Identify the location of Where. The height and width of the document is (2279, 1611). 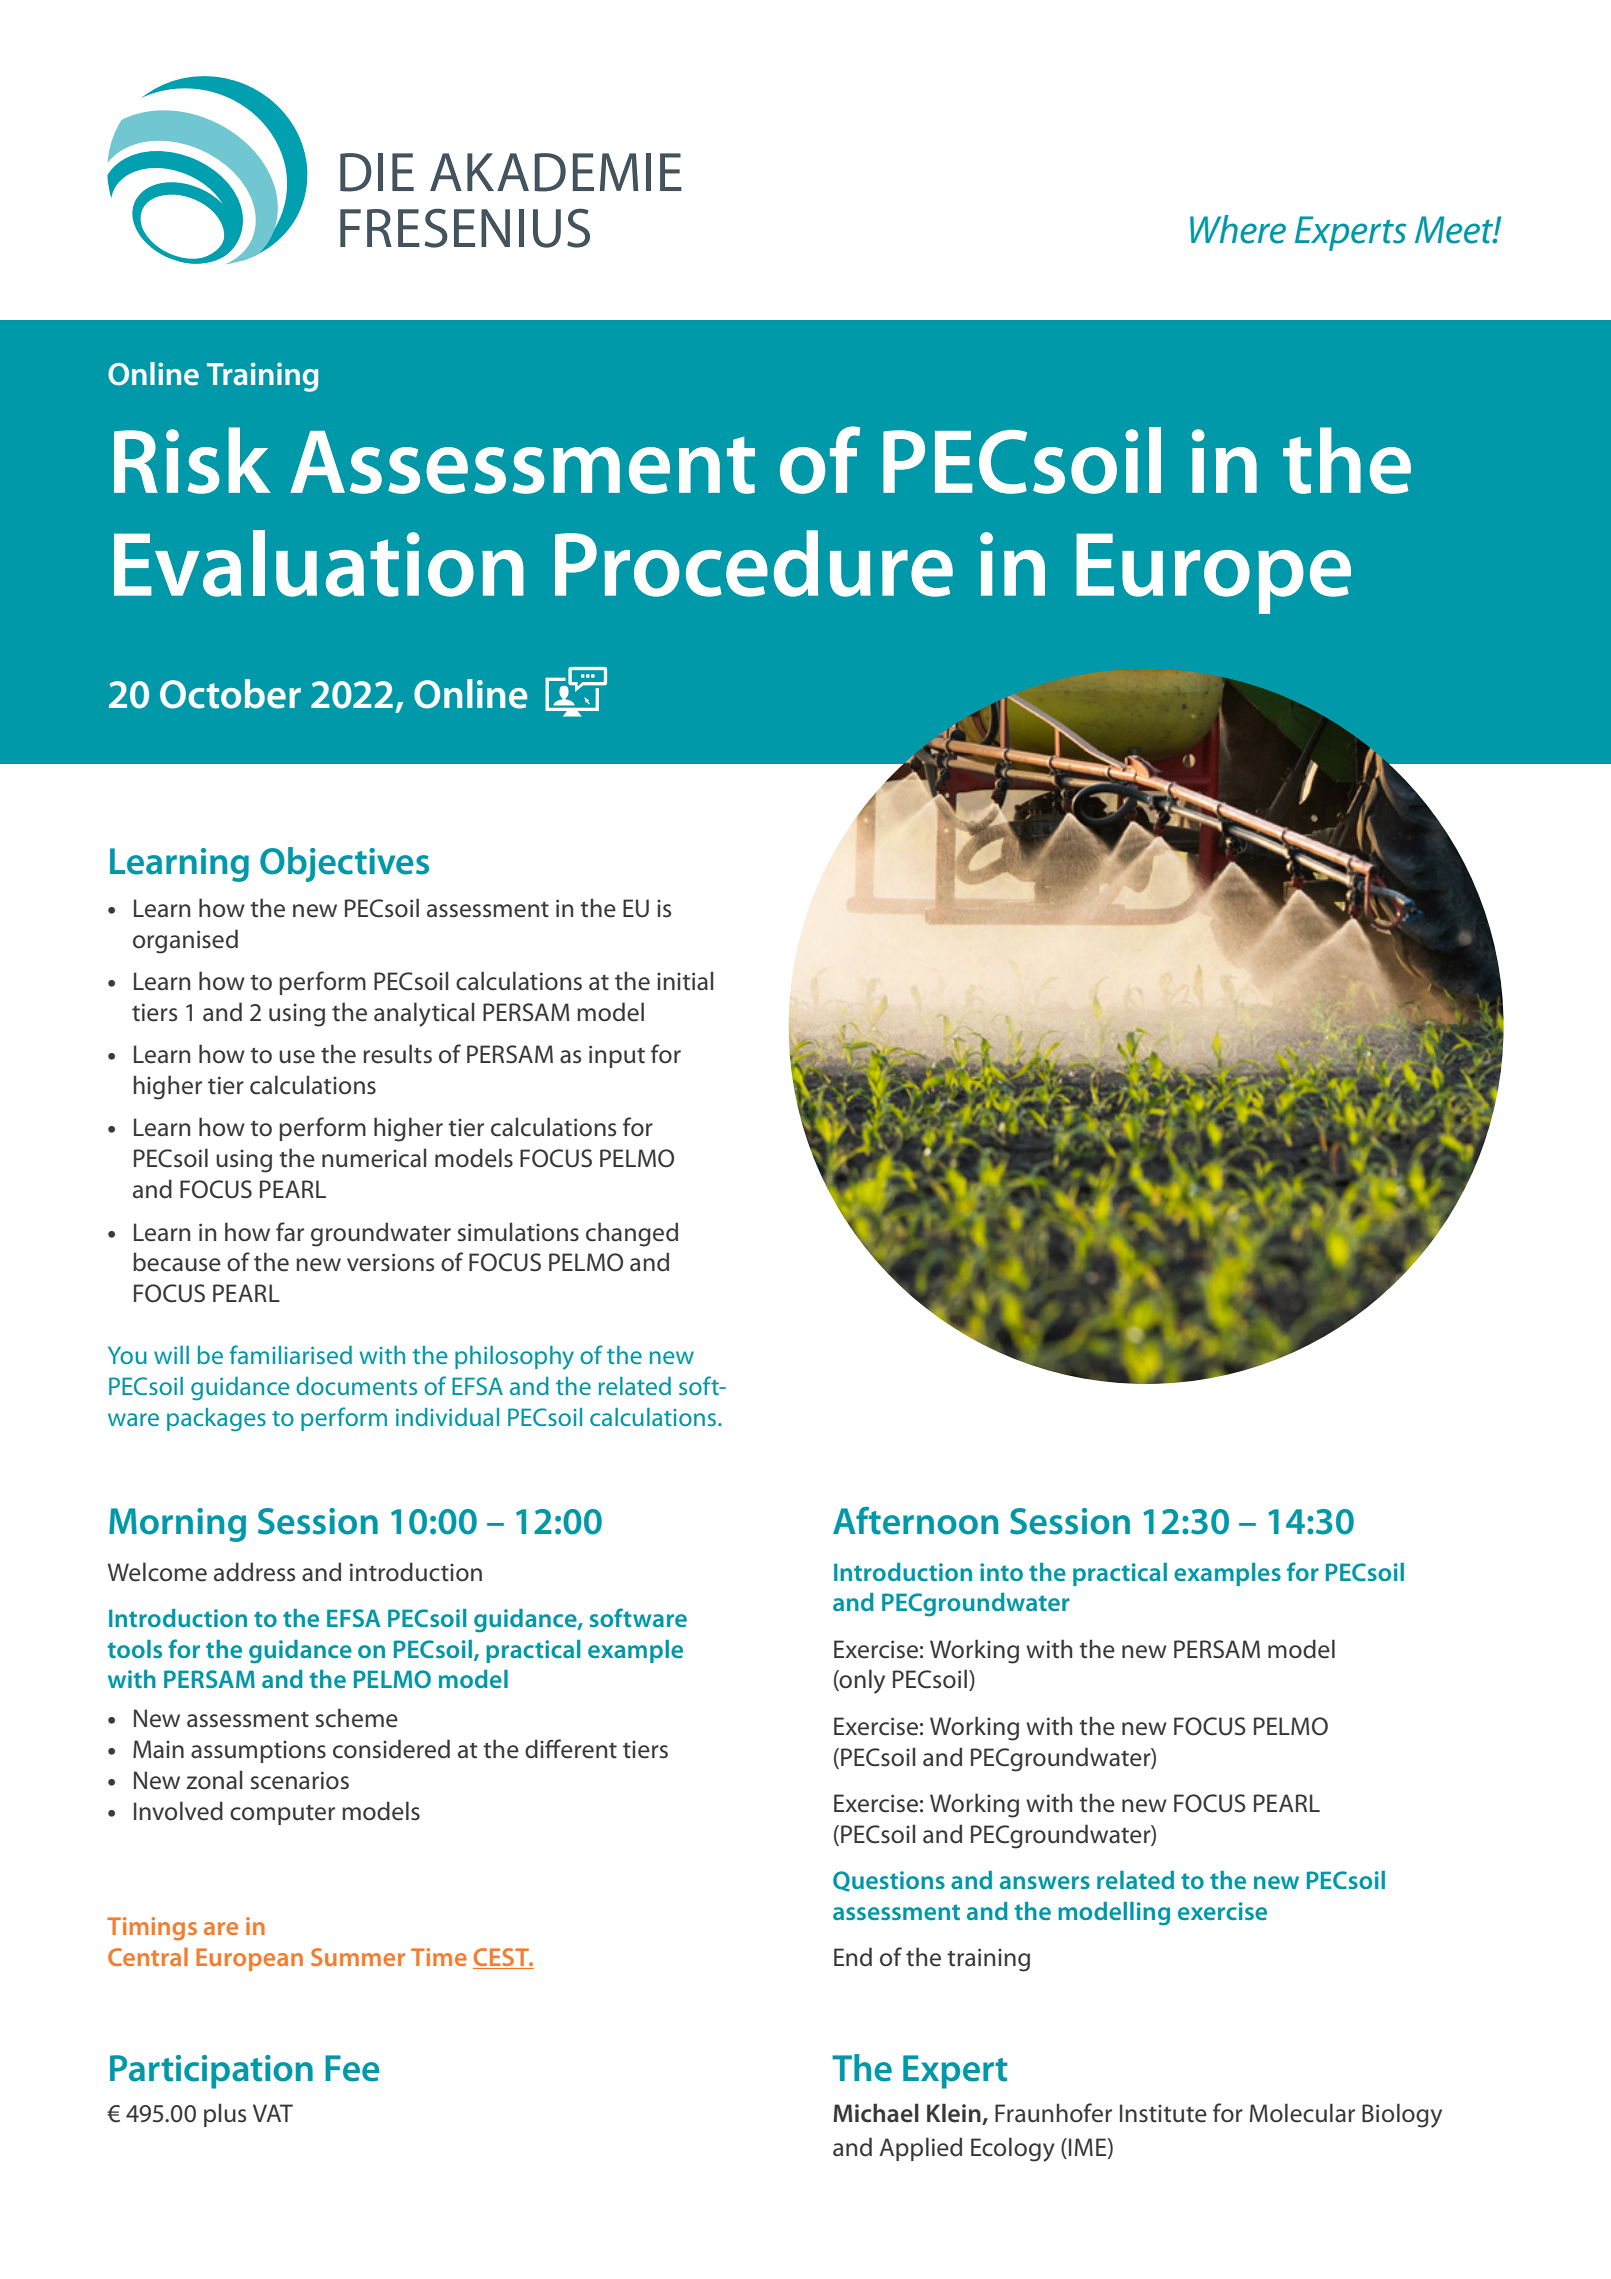
(1238, 229).
